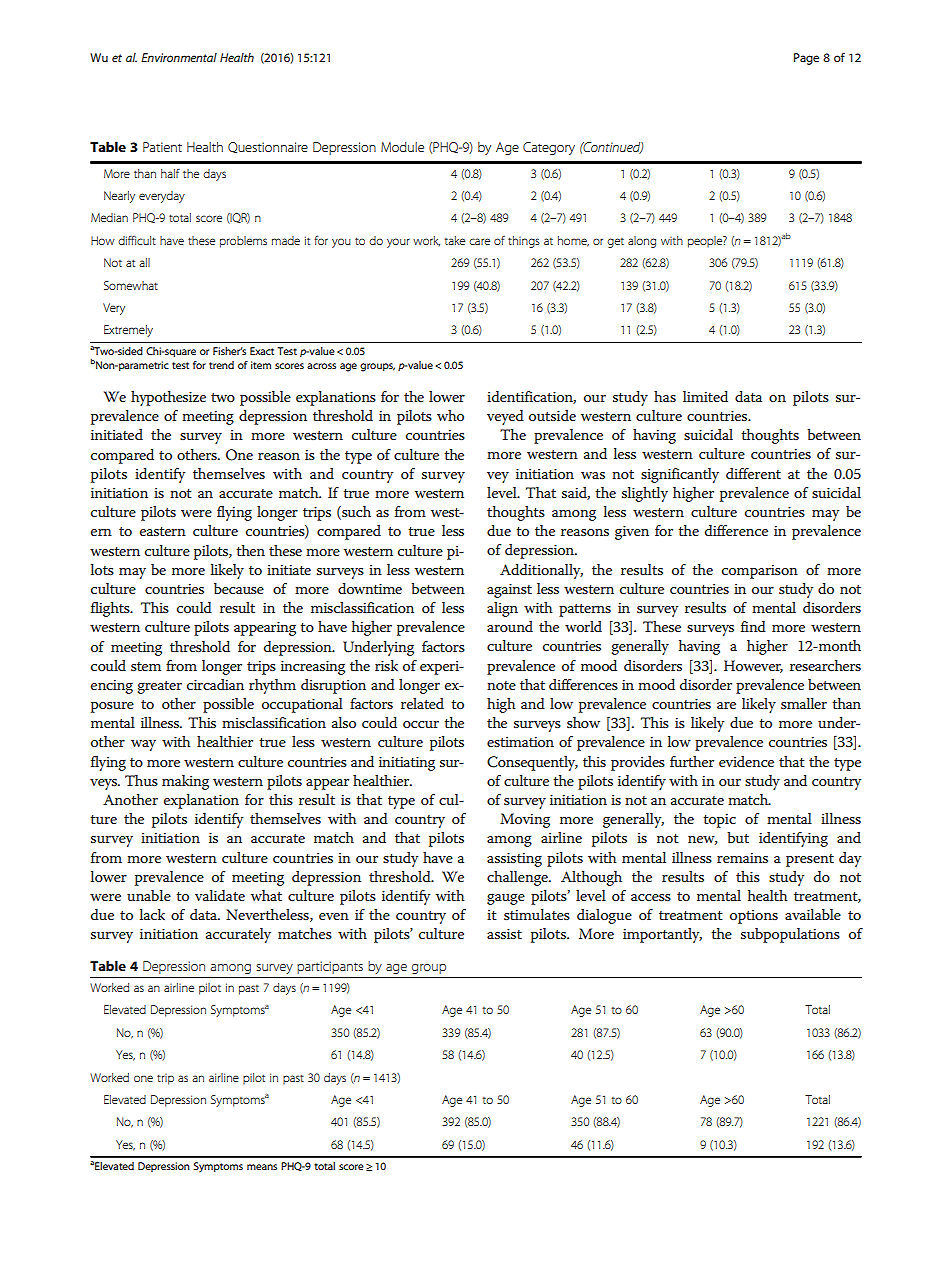 The height and width of the image is (1265, 952). What do you see at coordinates (754, 917) in the image?
I see `options` at bounding box center [754, 917].
